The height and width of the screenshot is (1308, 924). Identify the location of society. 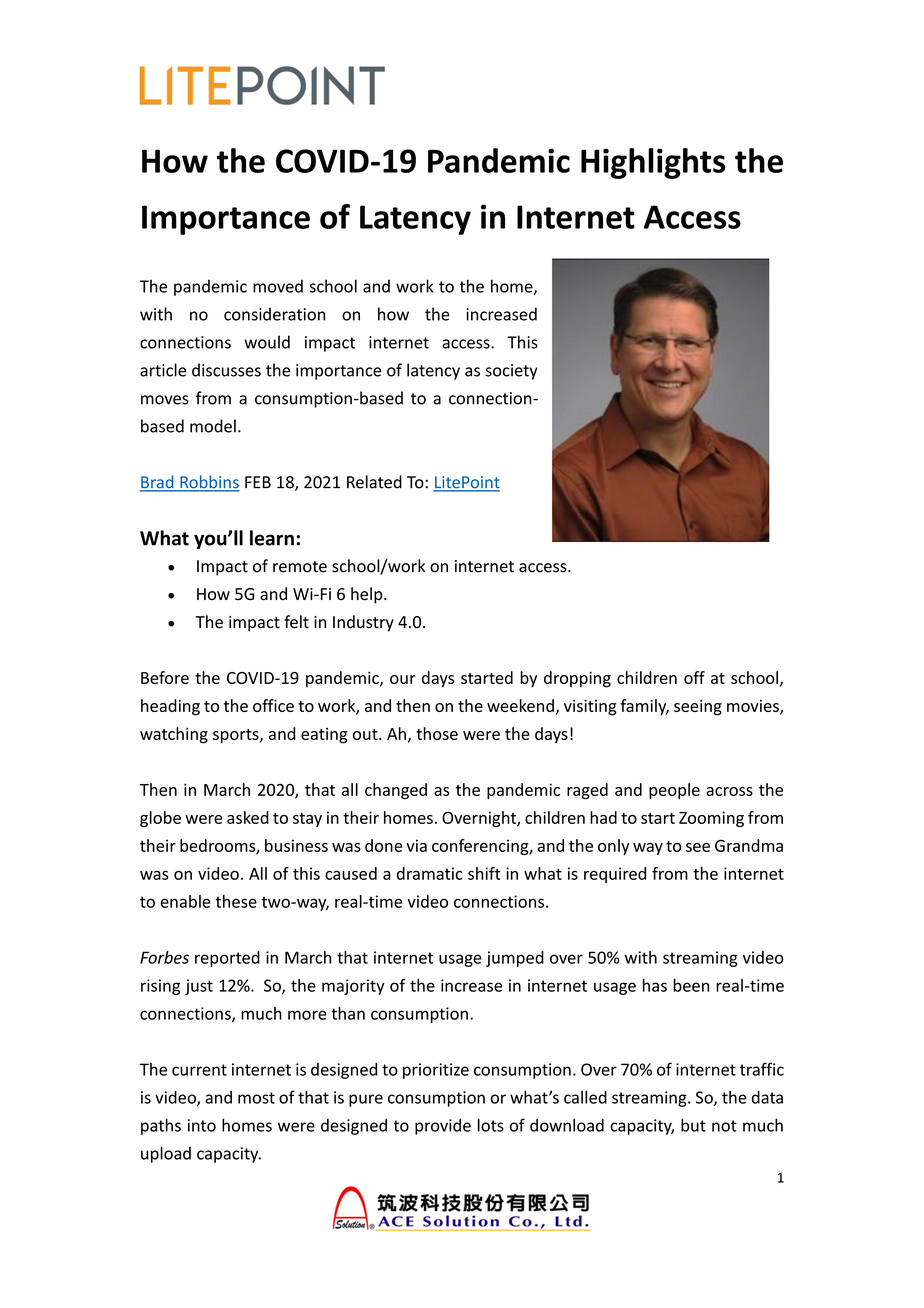
(511, 372).
